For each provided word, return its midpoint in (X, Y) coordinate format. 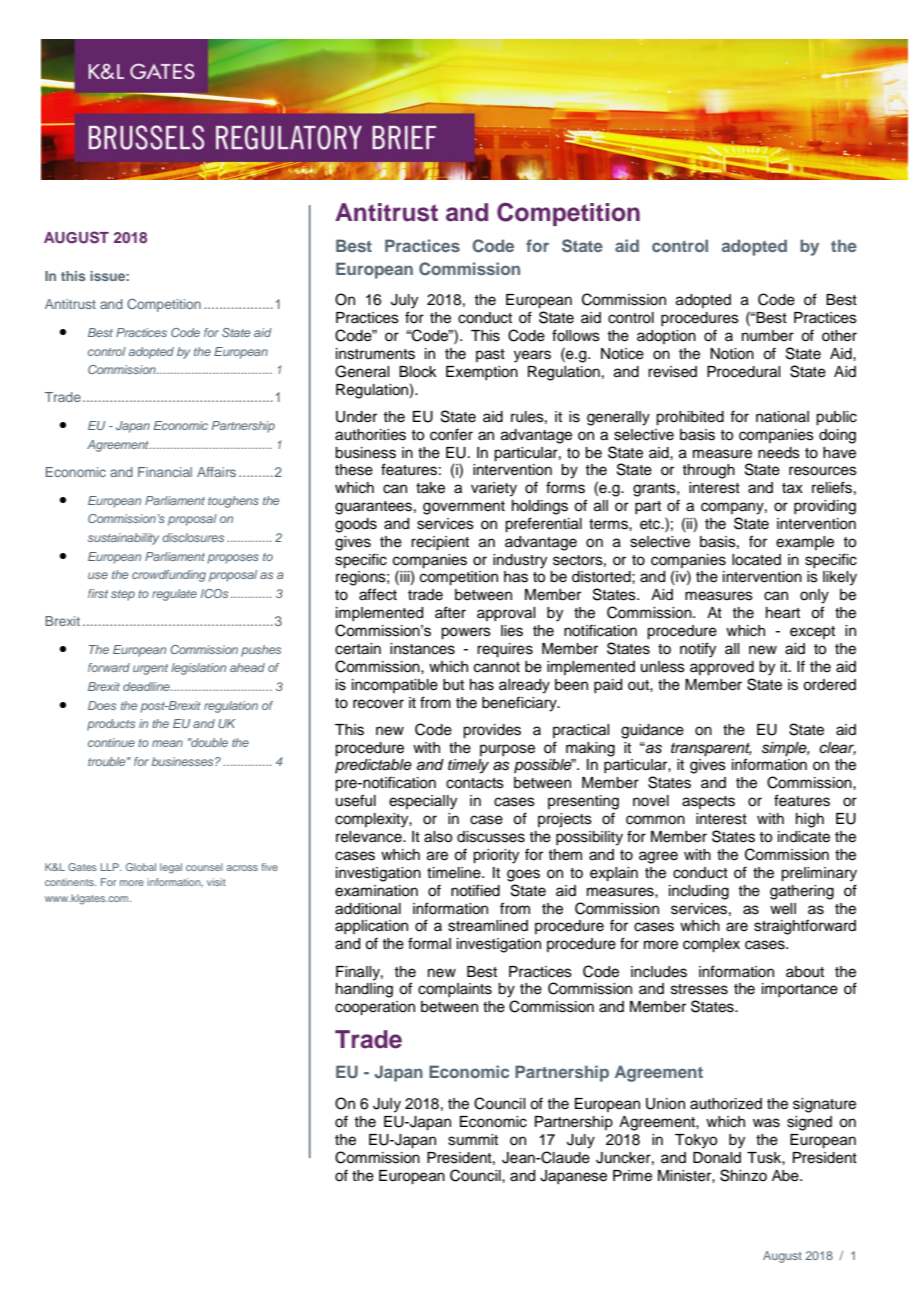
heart (783, 613)
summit (473, 1140)
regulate (174, 595)
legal (171, 868)
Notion (732, 354)
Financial (165, 472)
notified (475, 890)
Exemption (482, 373)
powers (466, 633)
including (699, 892)
